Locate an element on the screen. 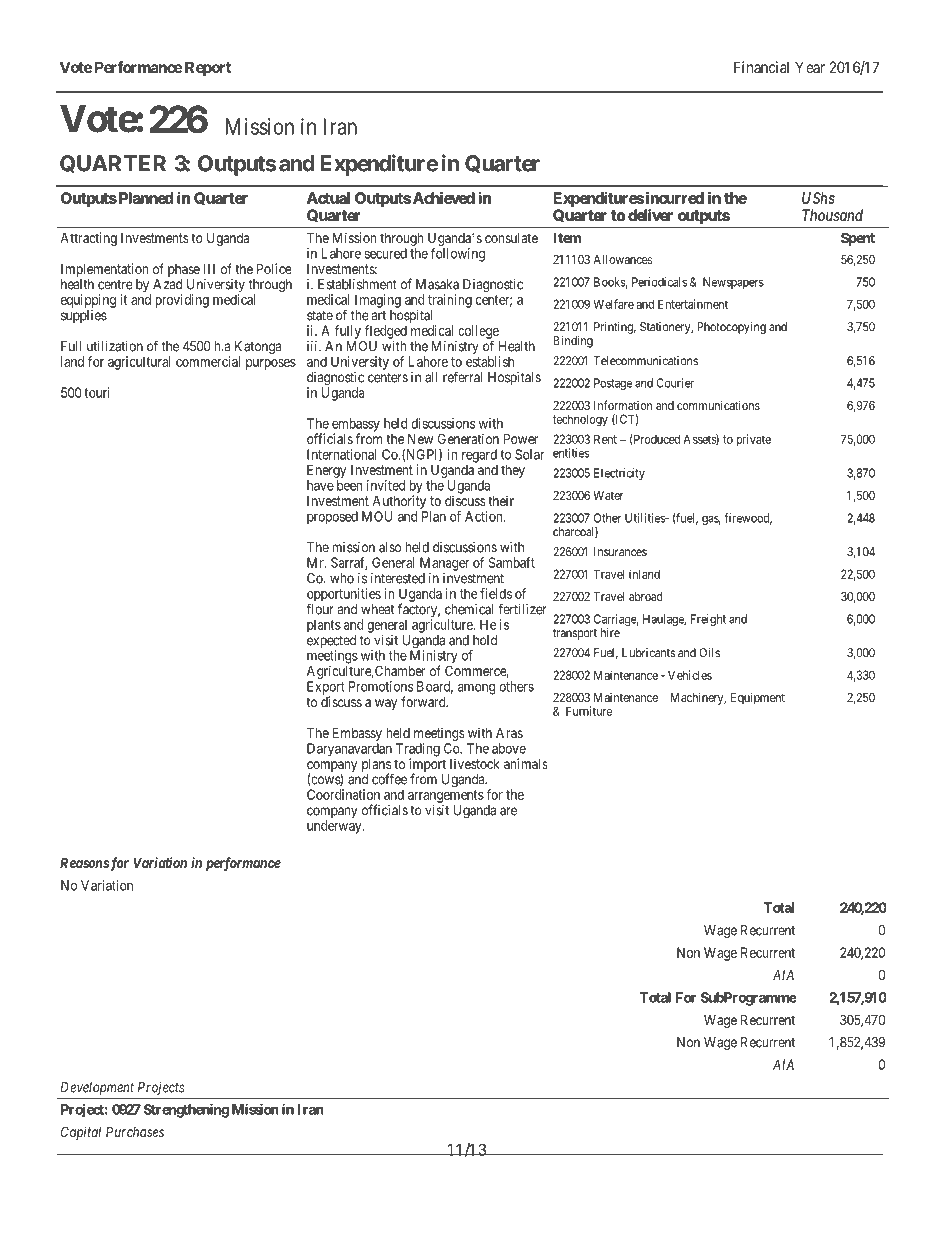  Equipment is located at coordinates (758, 698).
